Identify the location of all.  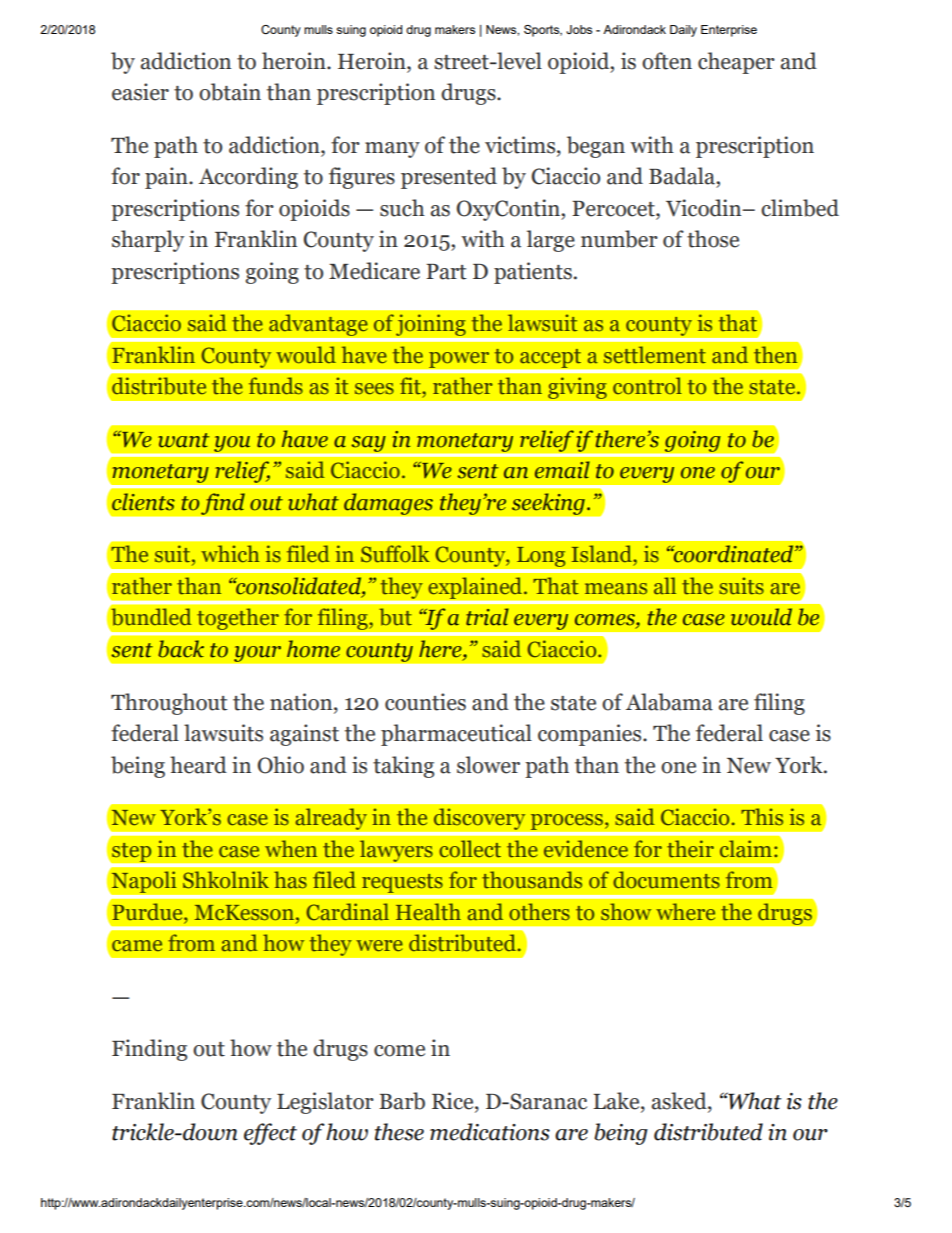
(665, 586).
